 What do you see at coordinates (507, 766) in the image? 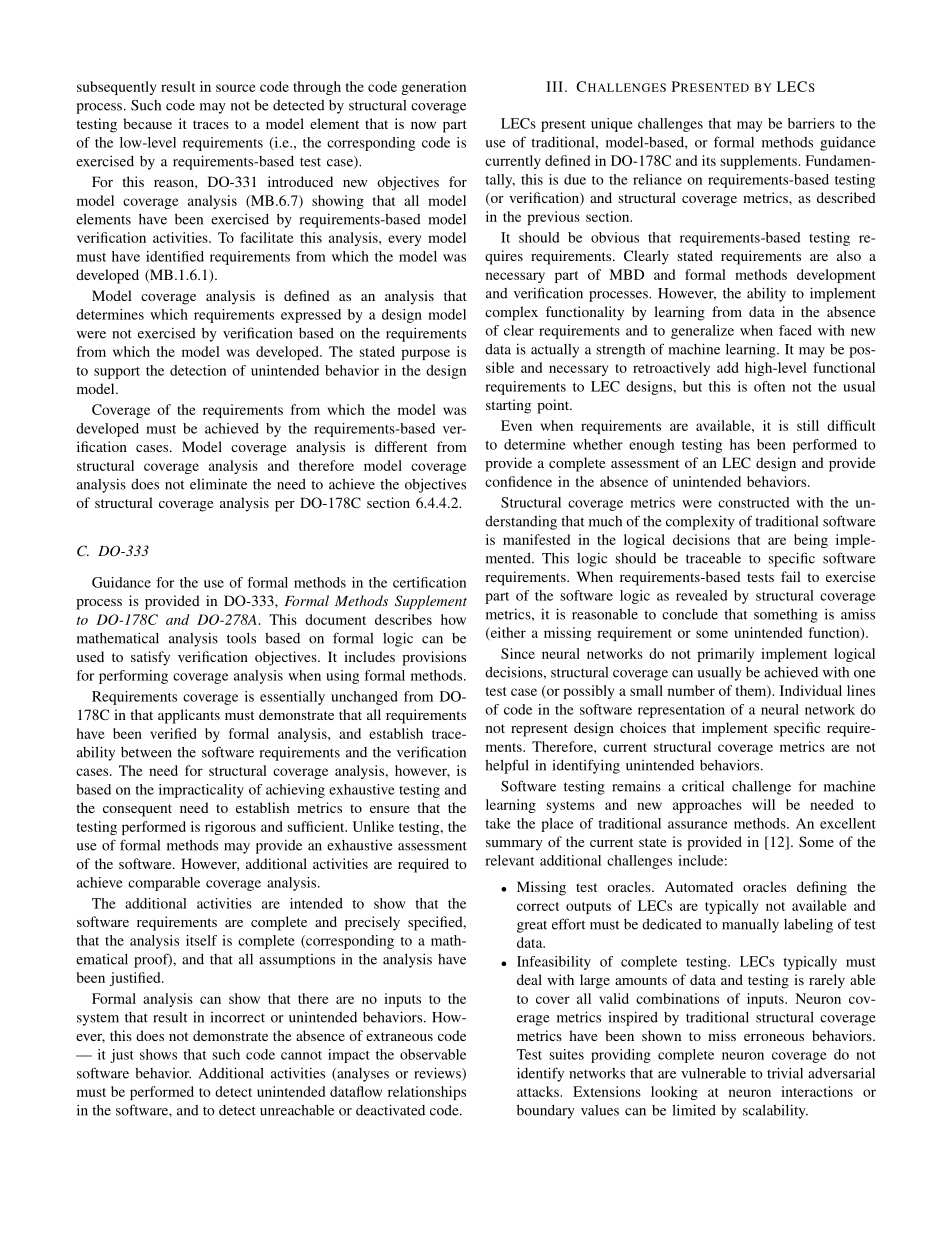
I see `helpful` at bounding box center [507, 766].
